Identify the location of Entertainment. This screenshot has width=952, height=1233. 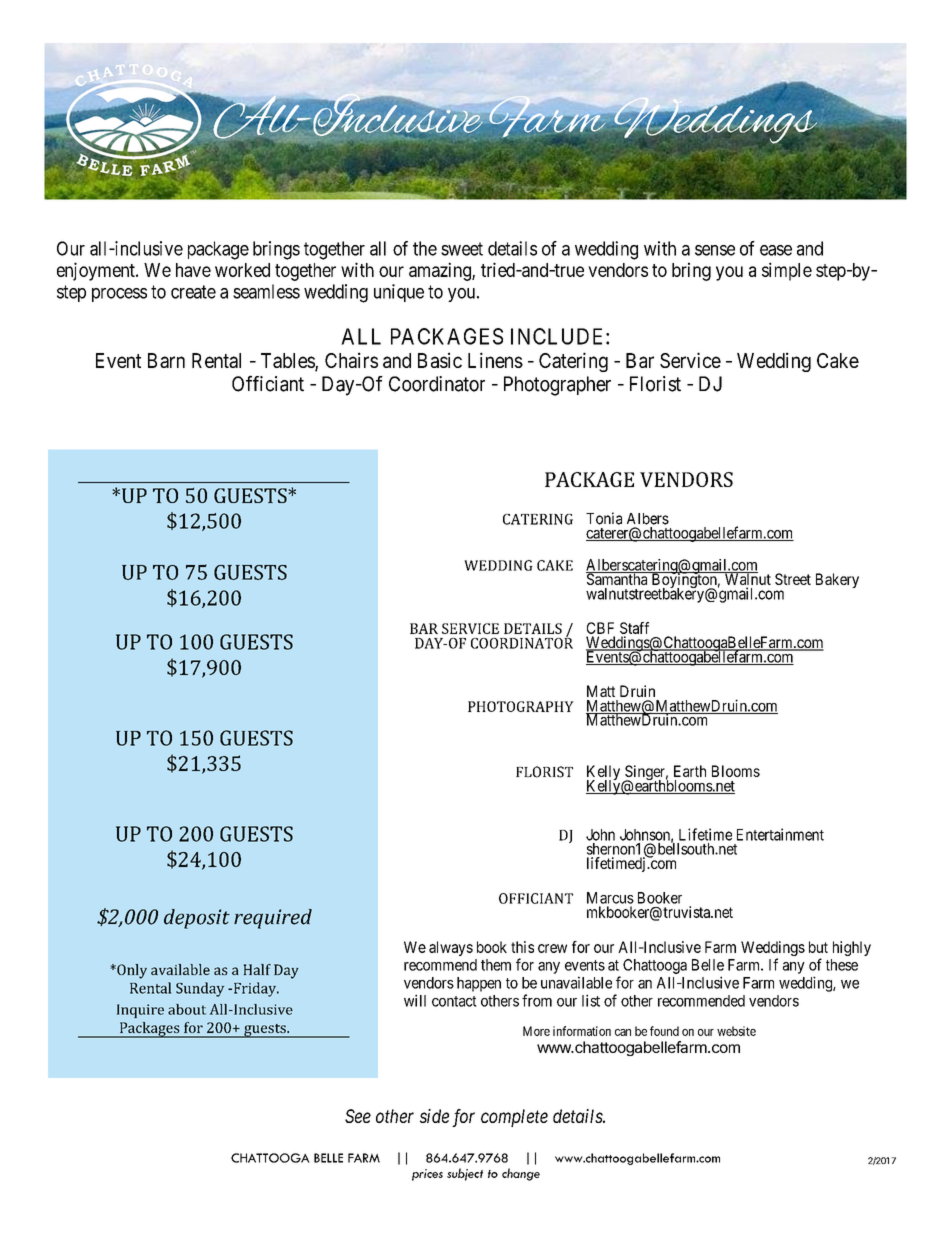
(780, 834).
